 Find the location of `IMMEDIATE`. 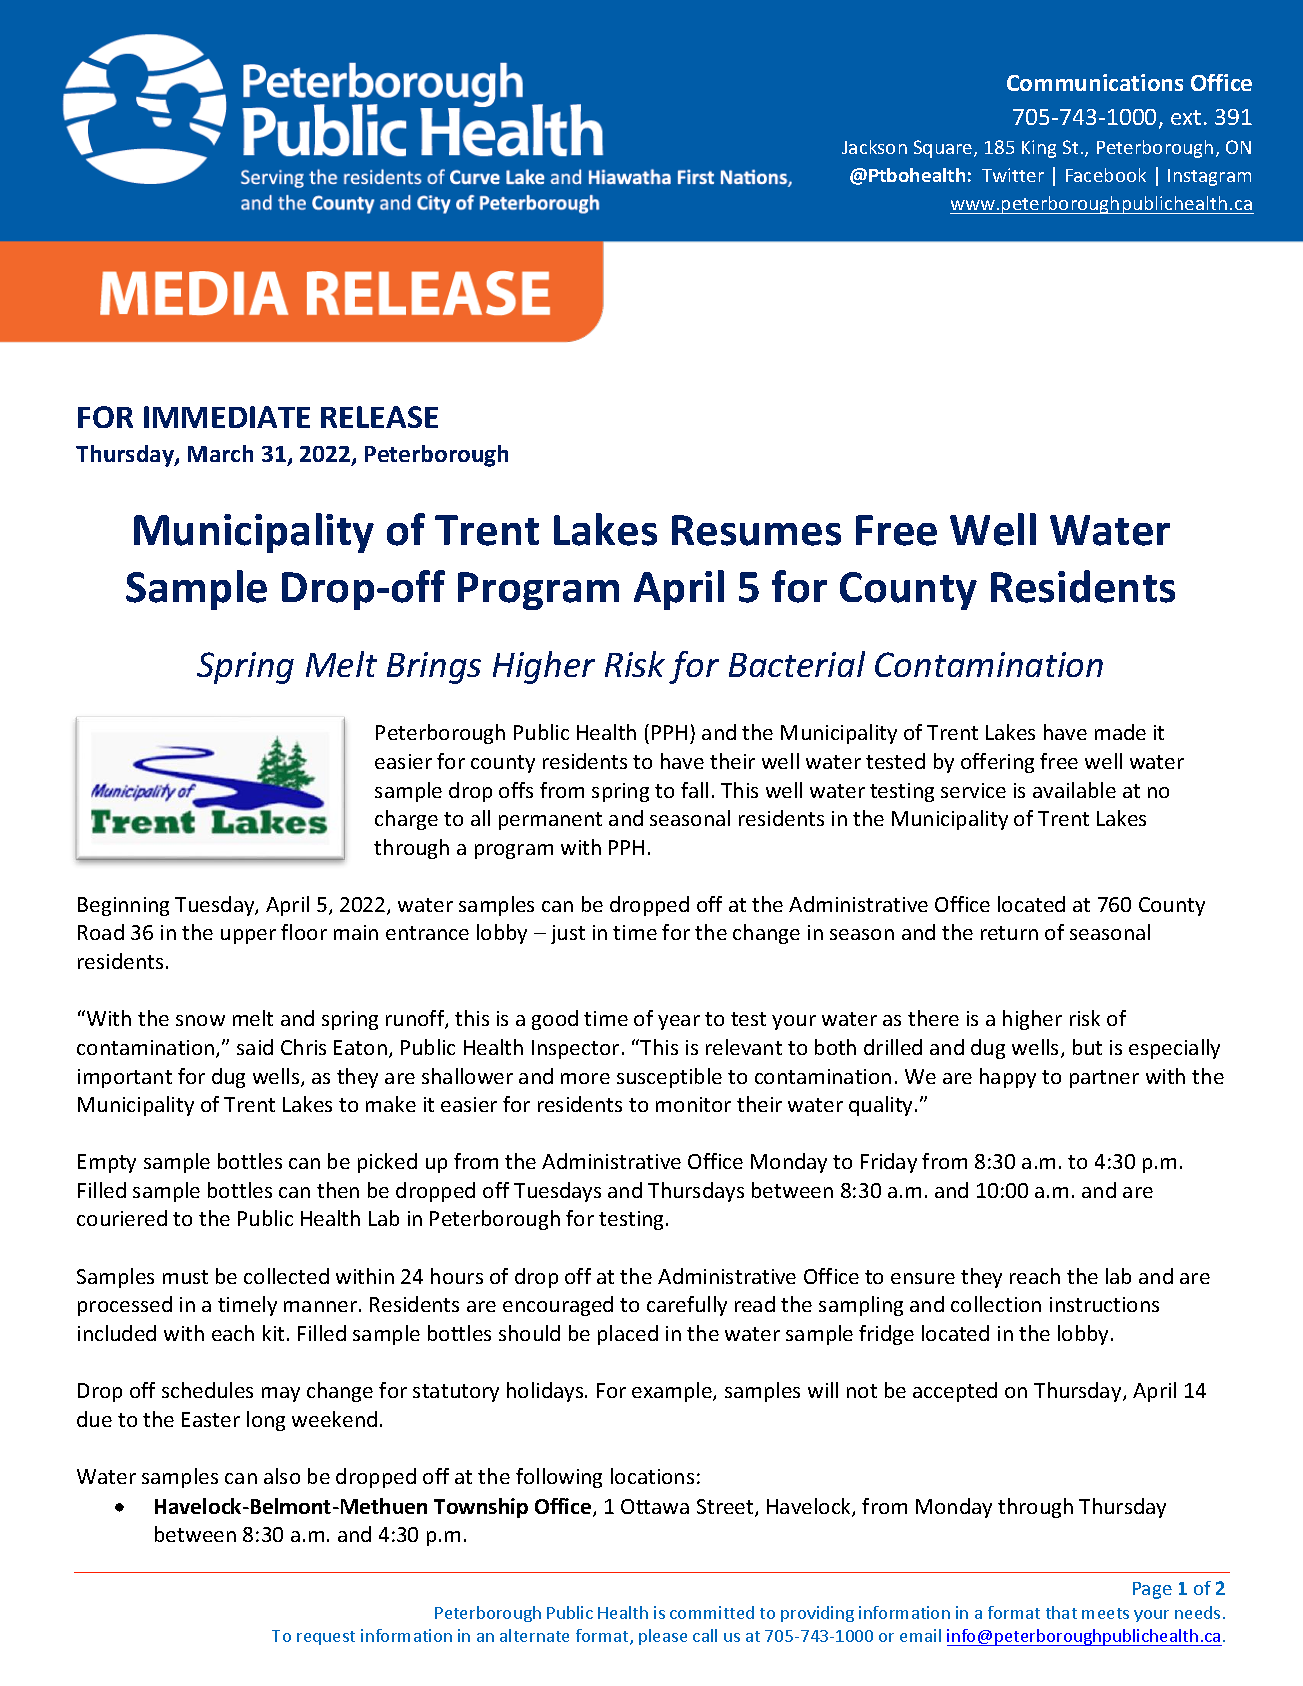

IMMEDIATE is located at coordinates (227, 417).
